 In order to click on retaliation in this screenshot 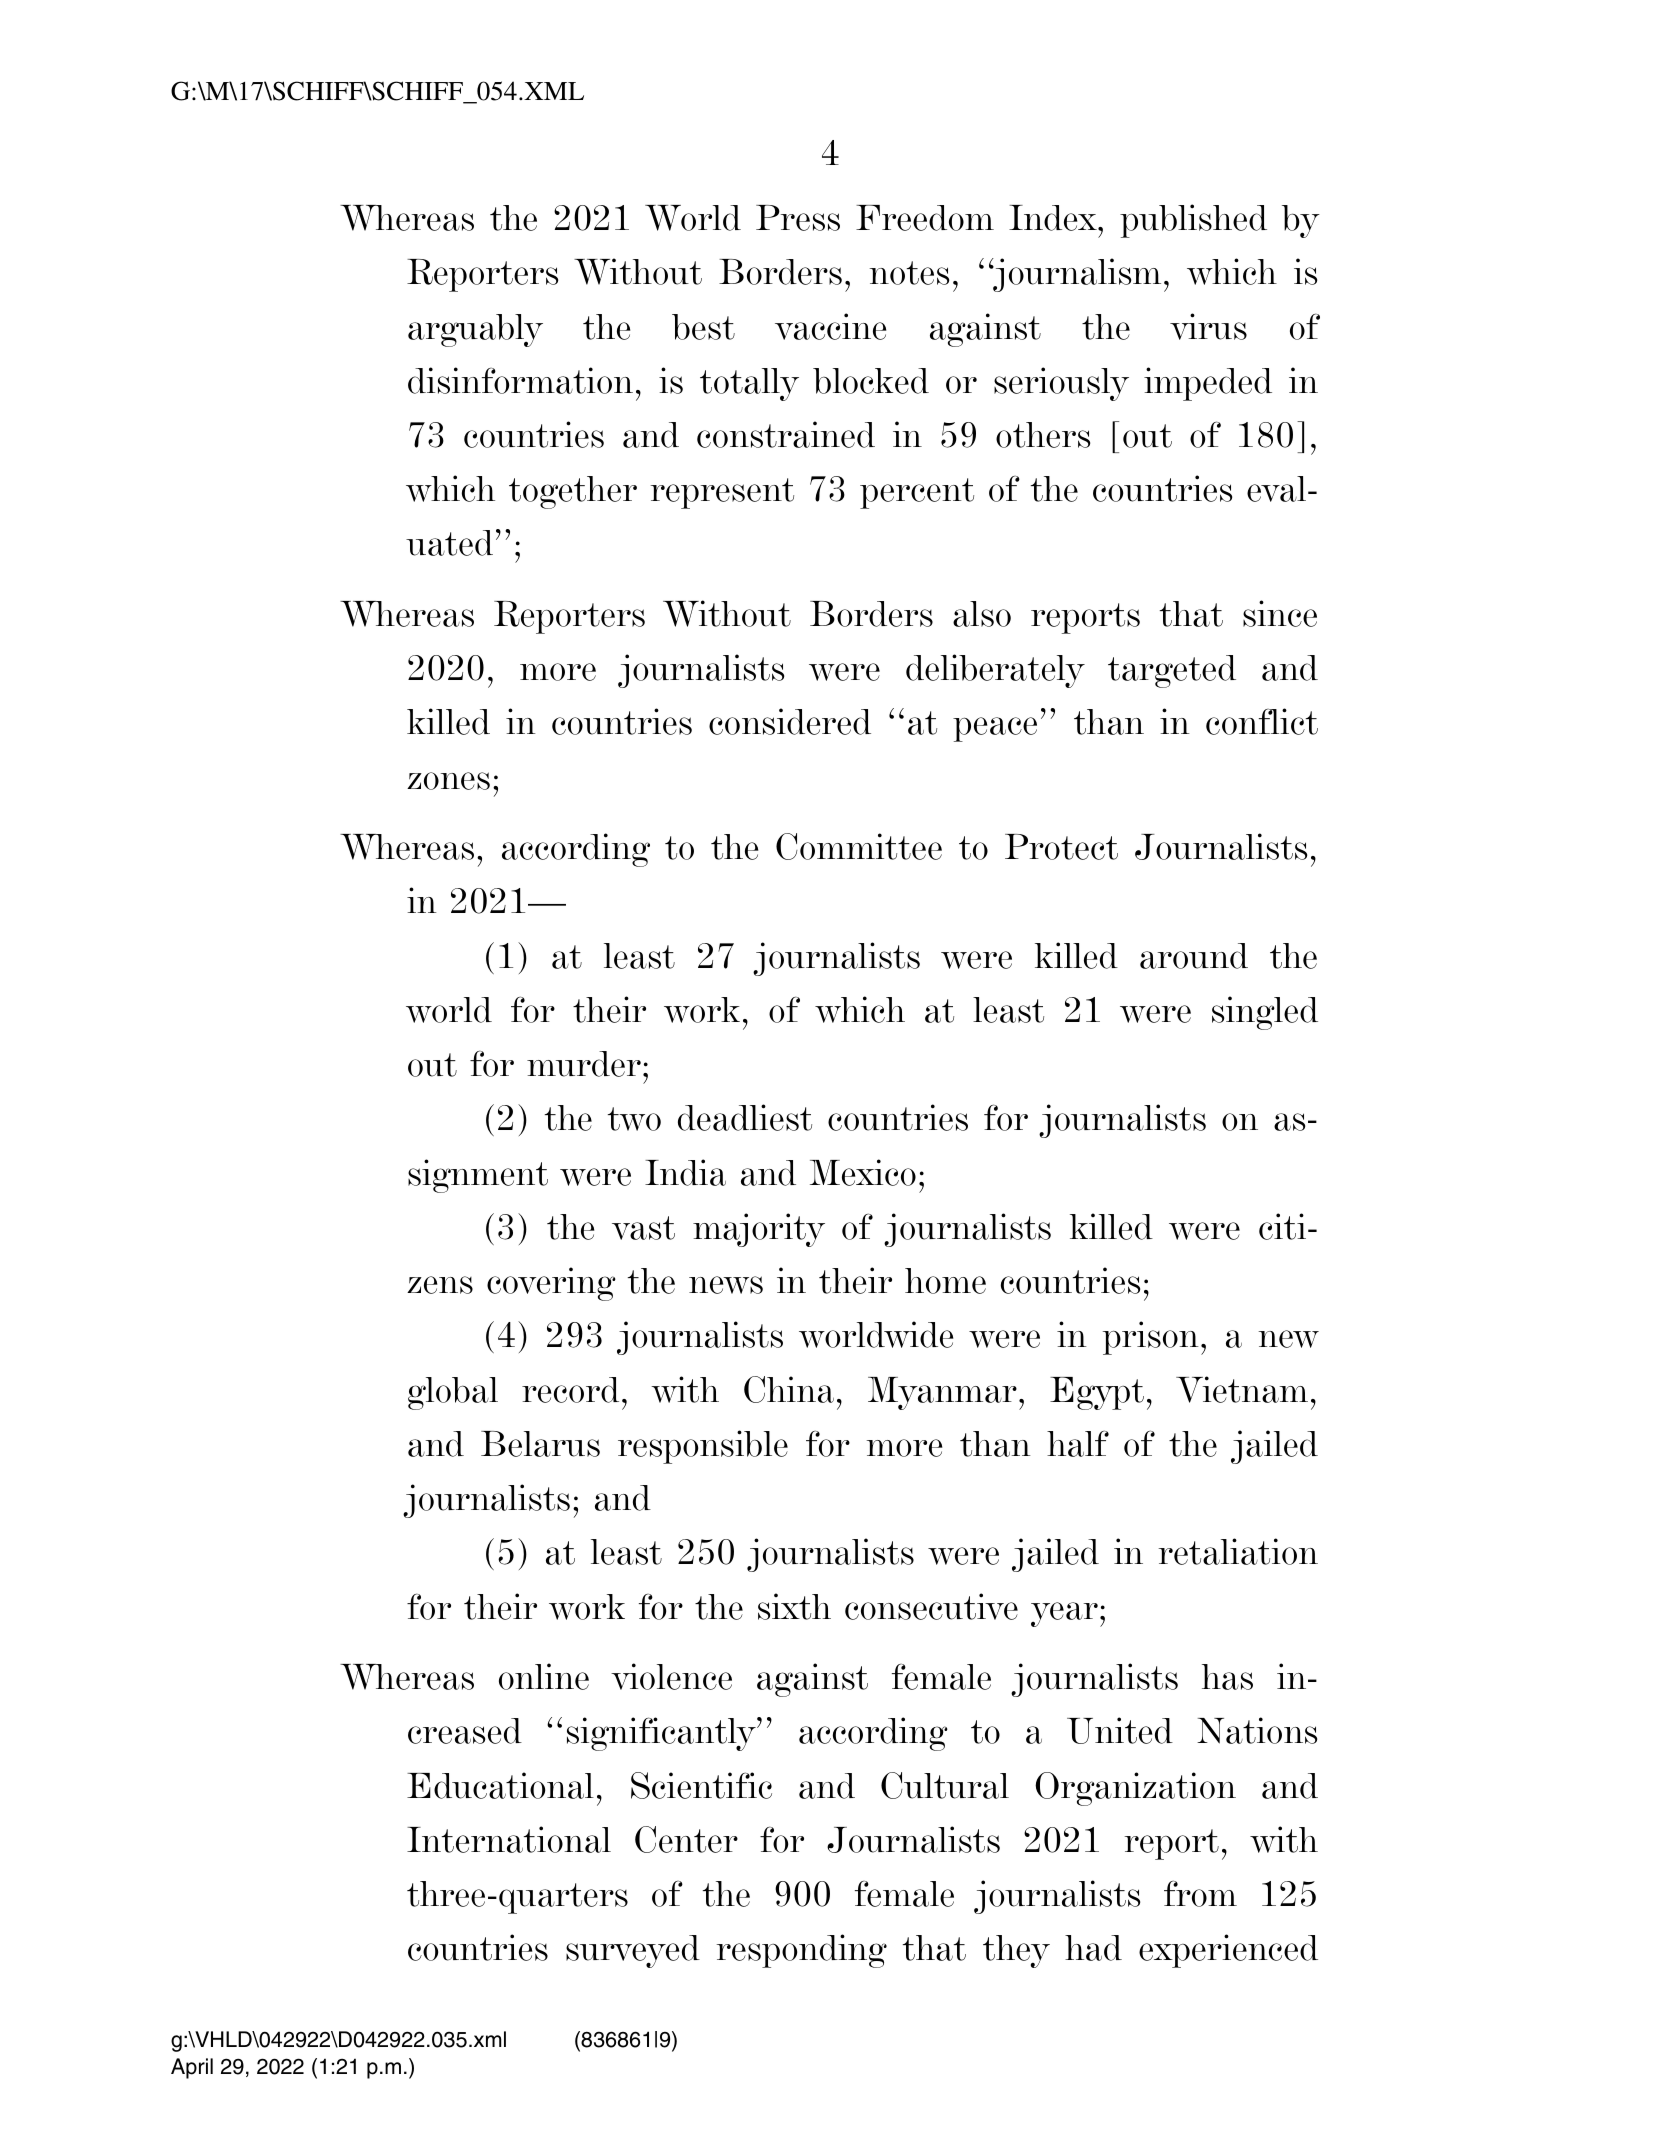, I will do `click(1238, 1551)`.
